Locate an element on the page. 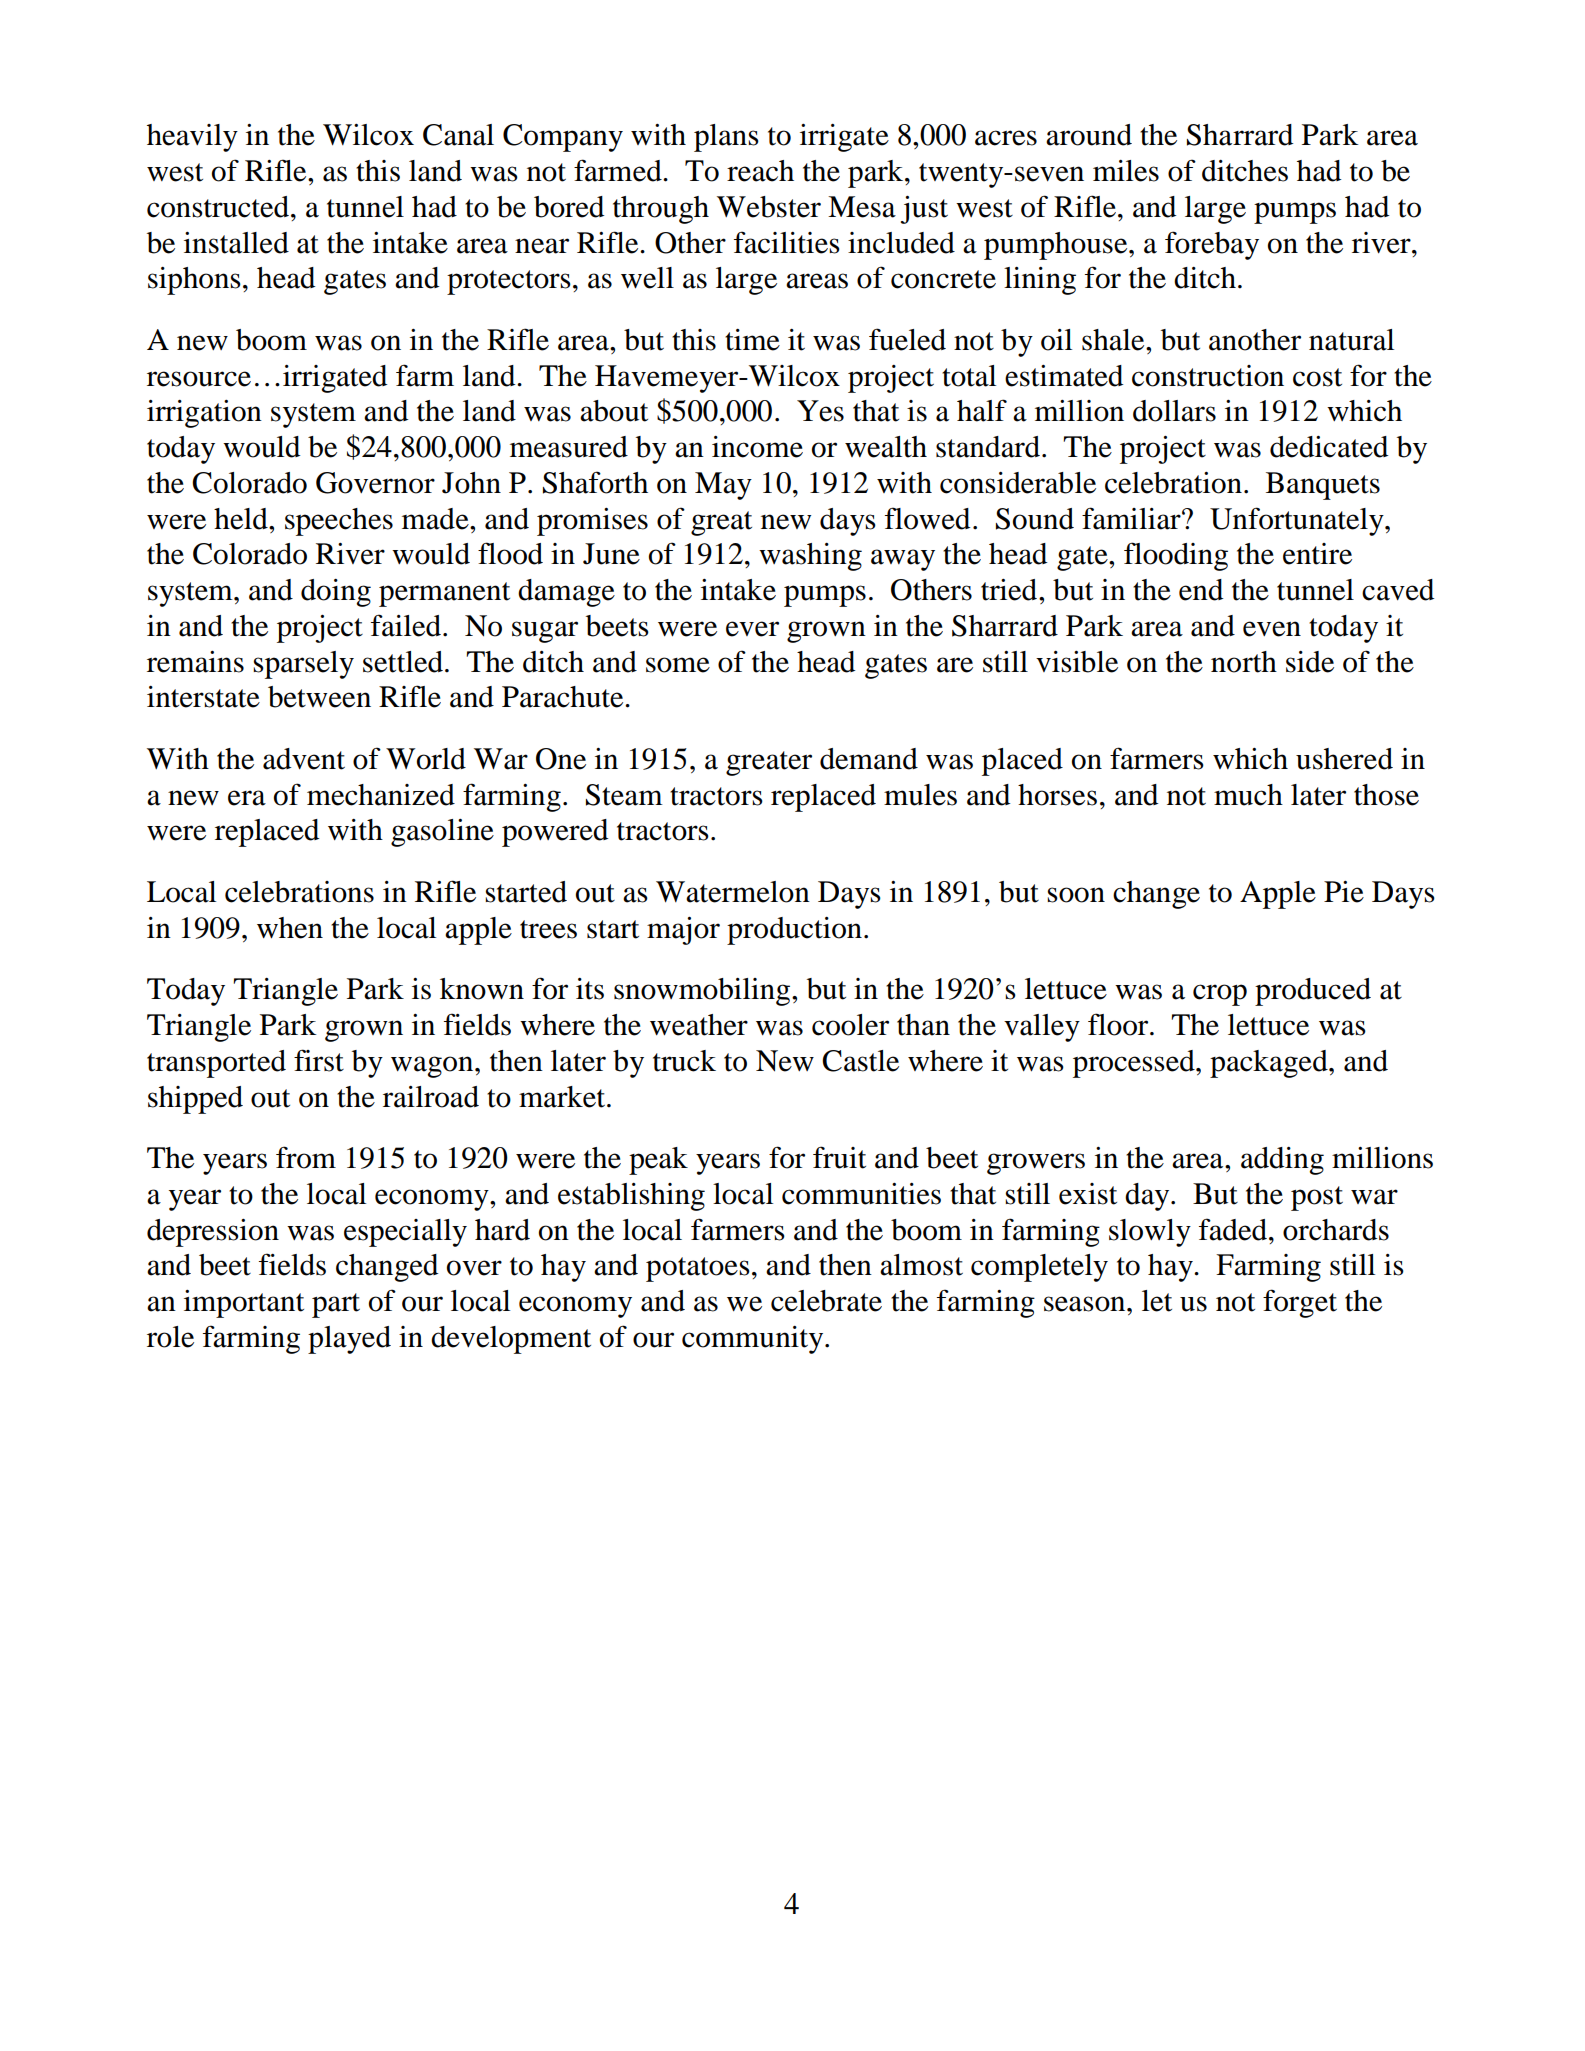  Yes is located at coordinates (820, 411).
